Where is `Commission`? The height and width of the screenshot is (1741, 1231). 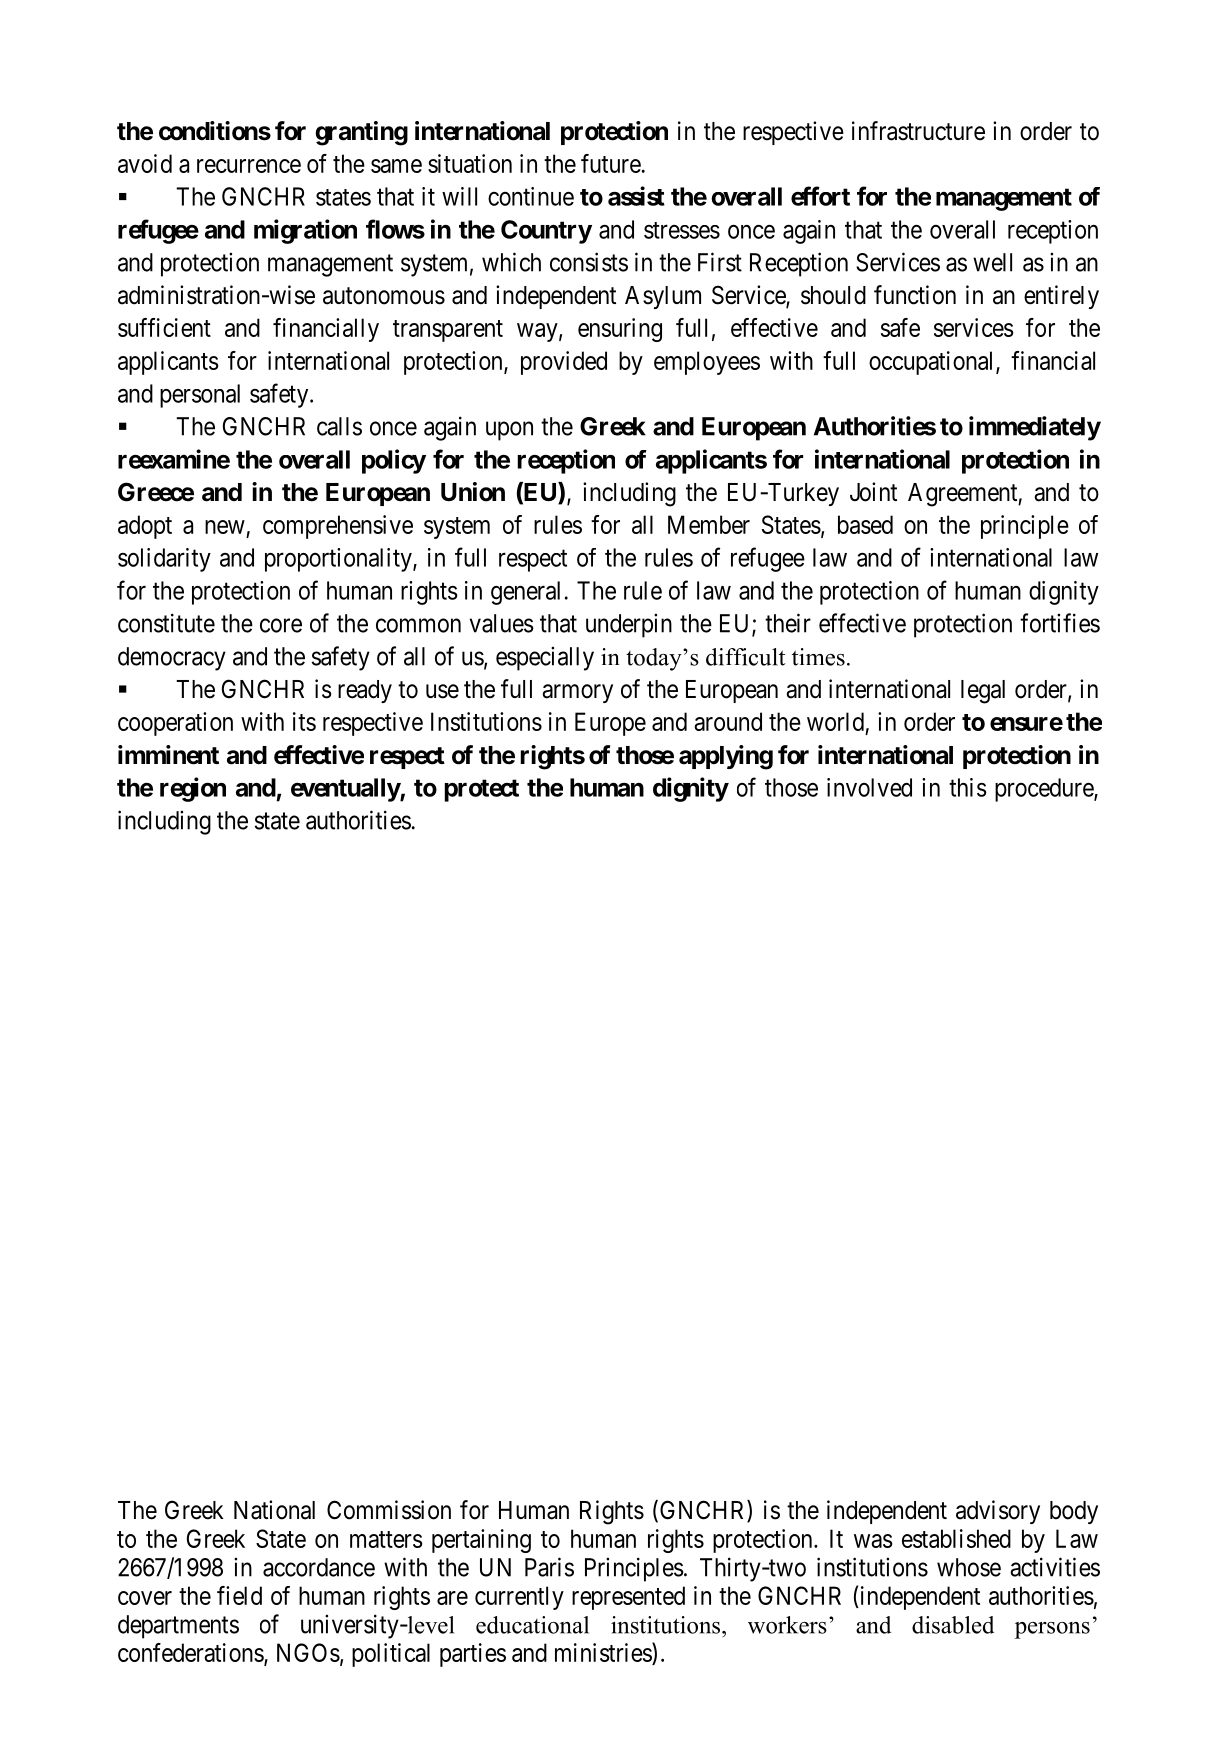
Commission is located at coordinates (389, 1510).
